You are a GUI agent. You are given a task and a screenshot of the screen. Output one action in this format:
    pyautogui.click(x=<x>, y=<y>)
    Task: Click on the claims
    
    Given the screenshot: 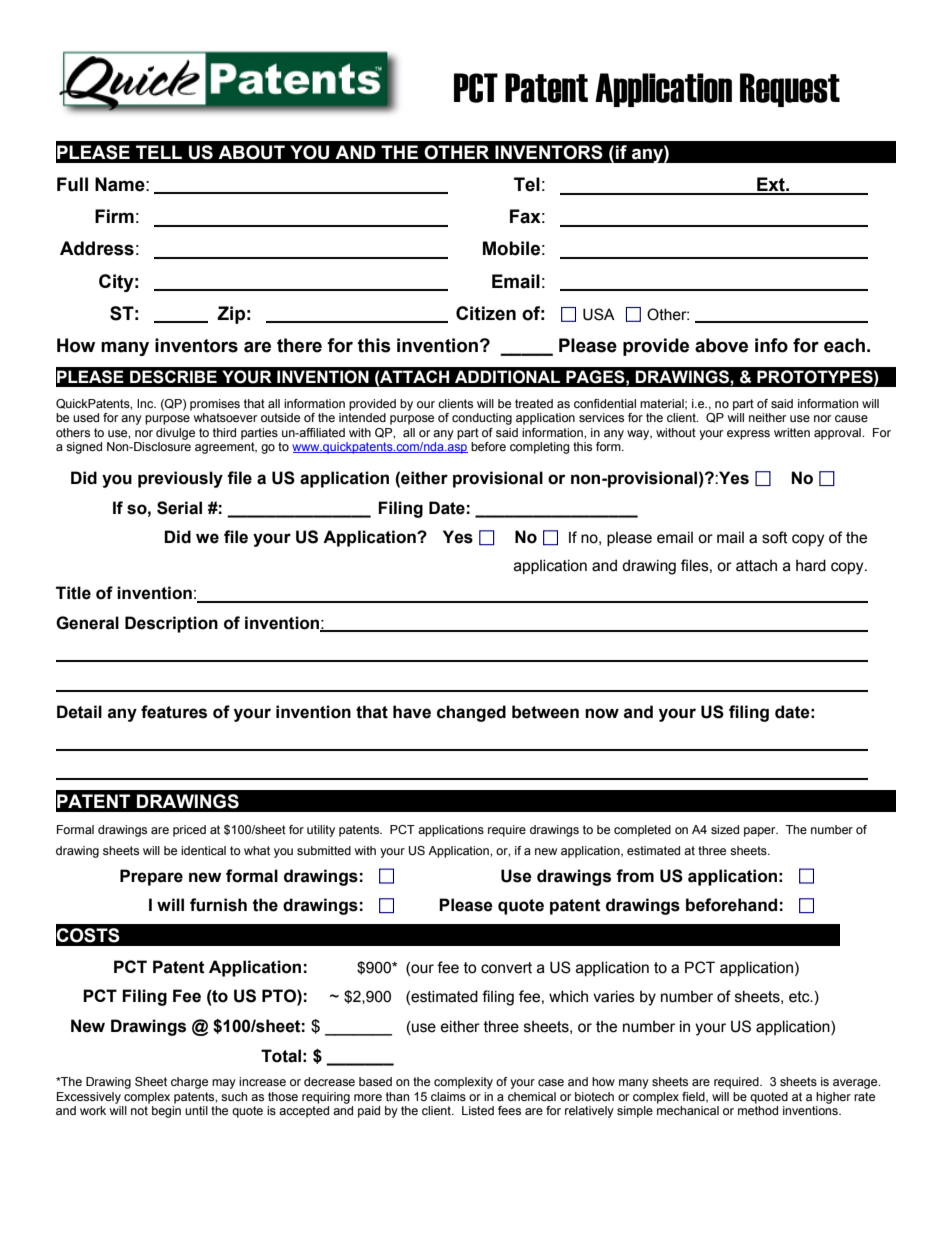 What is the action you would take?
    pyautogui.click(x=448, y=1096)
